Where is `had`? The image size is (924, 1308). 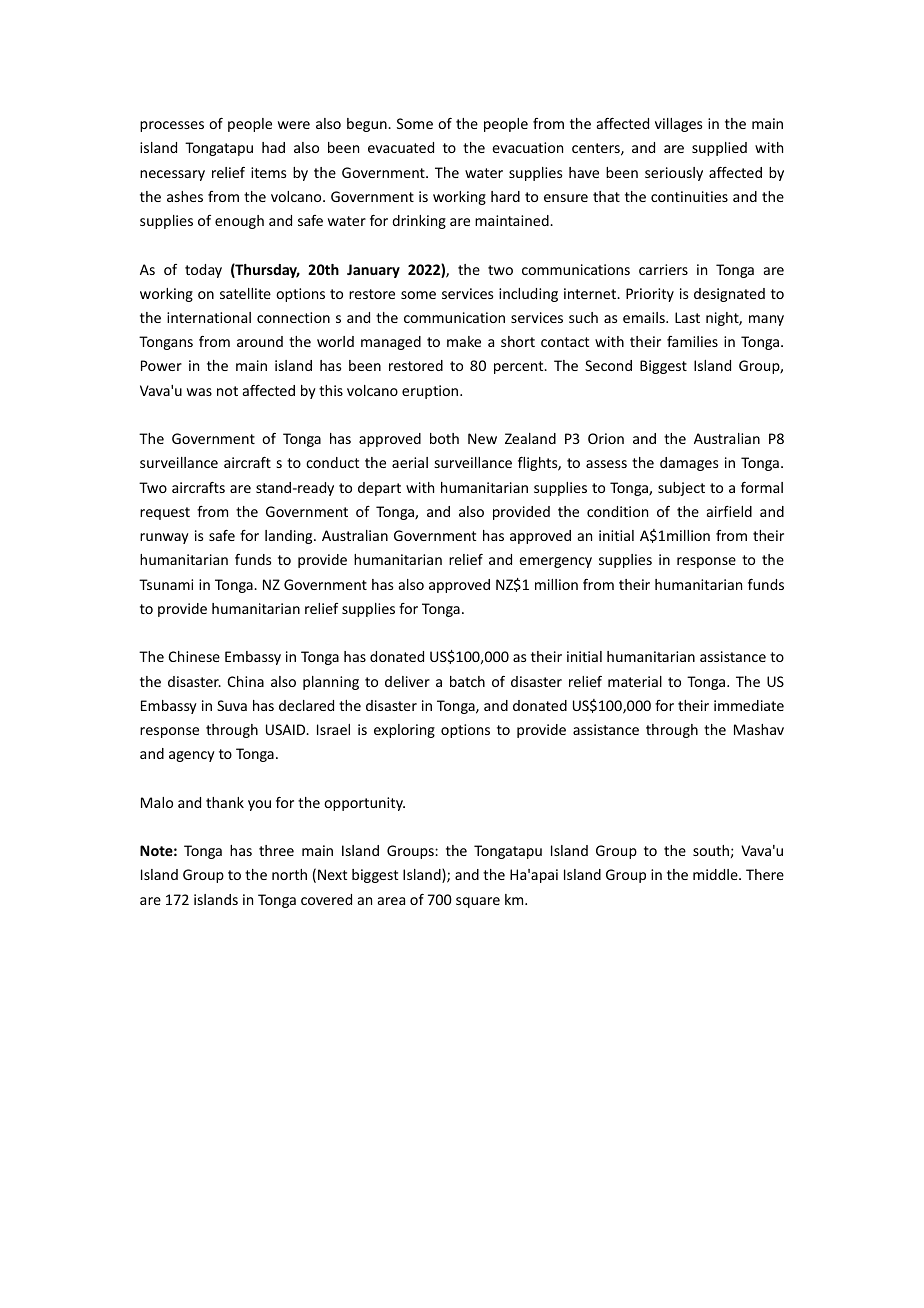 had is located at coordinates (273, 147).
